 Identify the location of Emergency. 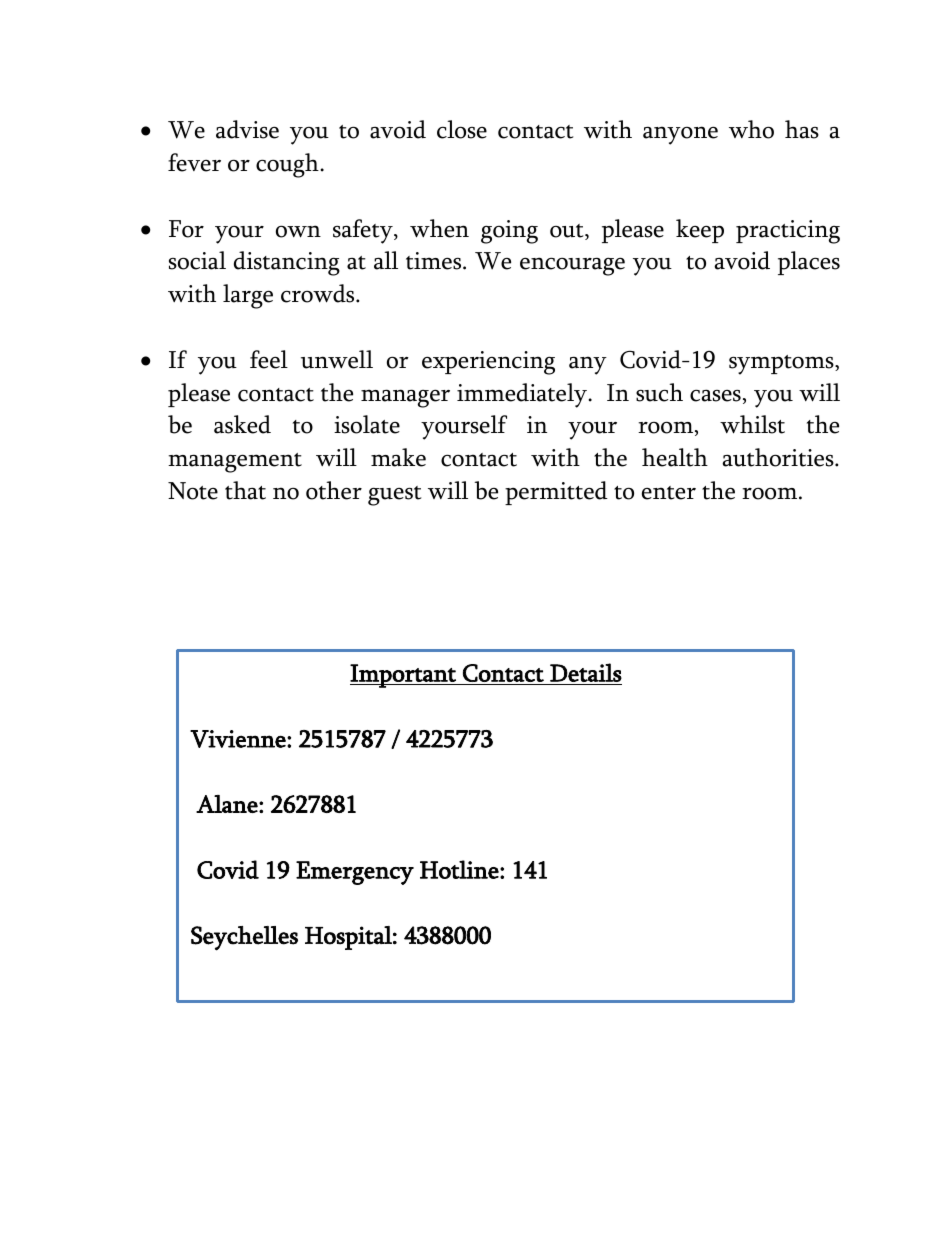
(355, 873).
